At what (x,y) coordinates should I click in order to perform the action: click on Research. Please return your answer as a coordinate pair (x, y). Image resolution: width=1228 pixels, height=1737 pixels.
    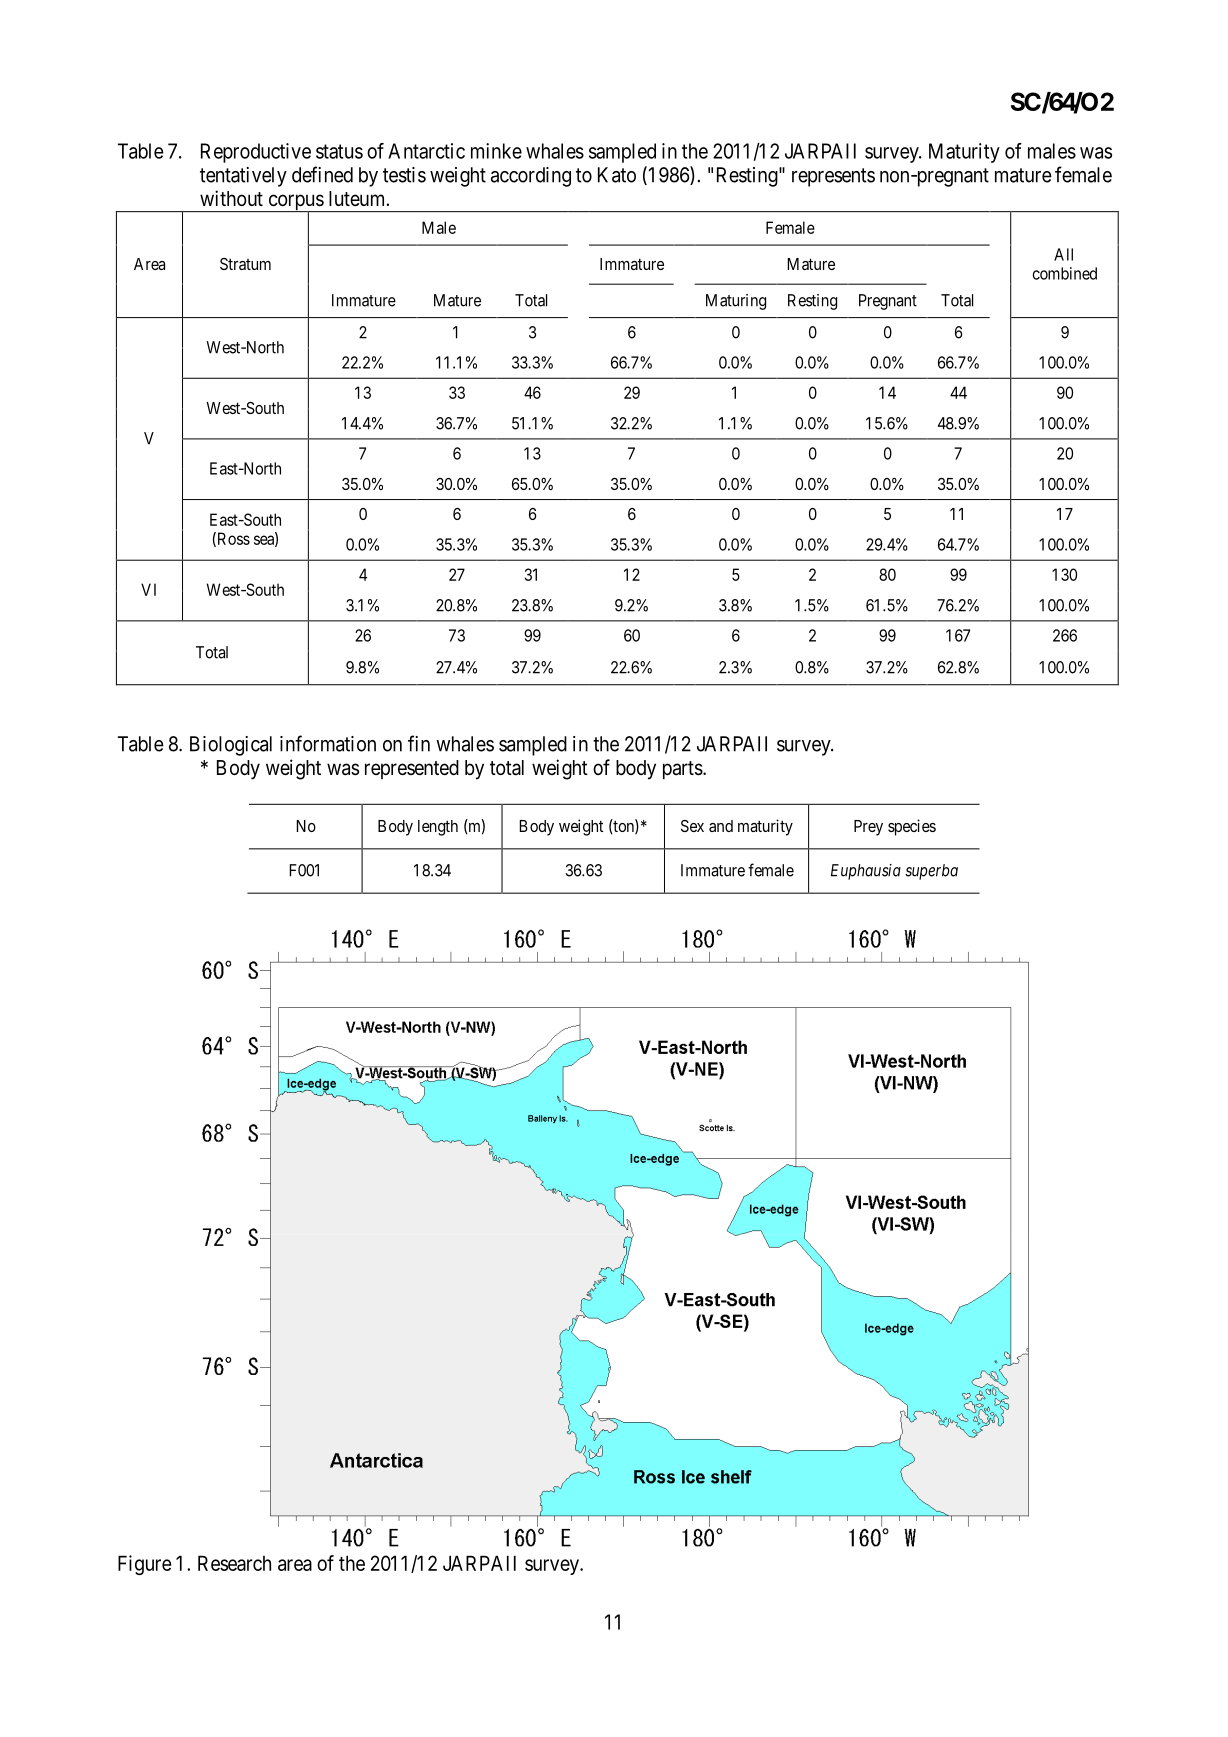
    Looking at the image, I should click on (234, 1563).
